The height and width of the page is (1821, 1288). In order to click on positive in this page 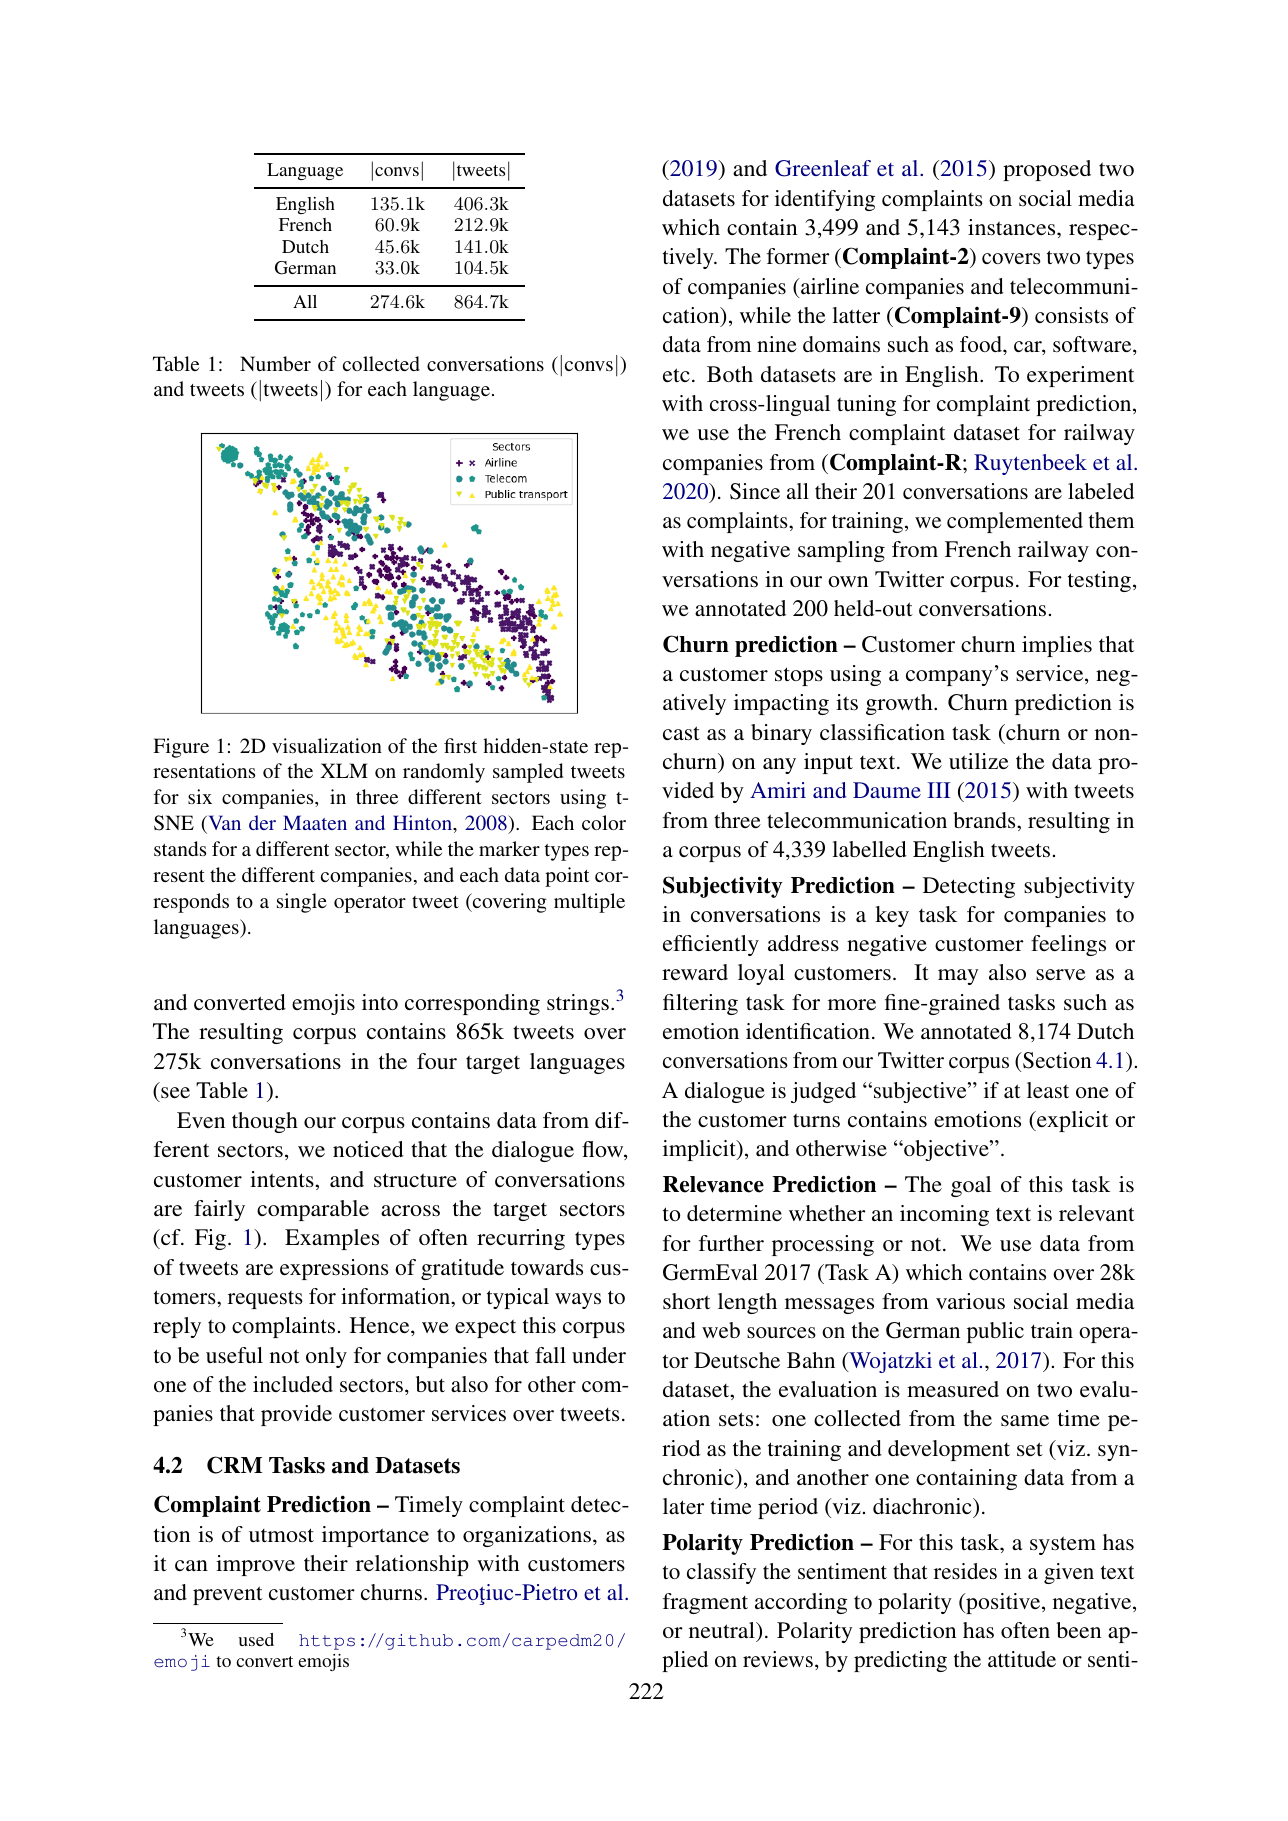, I will do `click(1003, 1603)`.
